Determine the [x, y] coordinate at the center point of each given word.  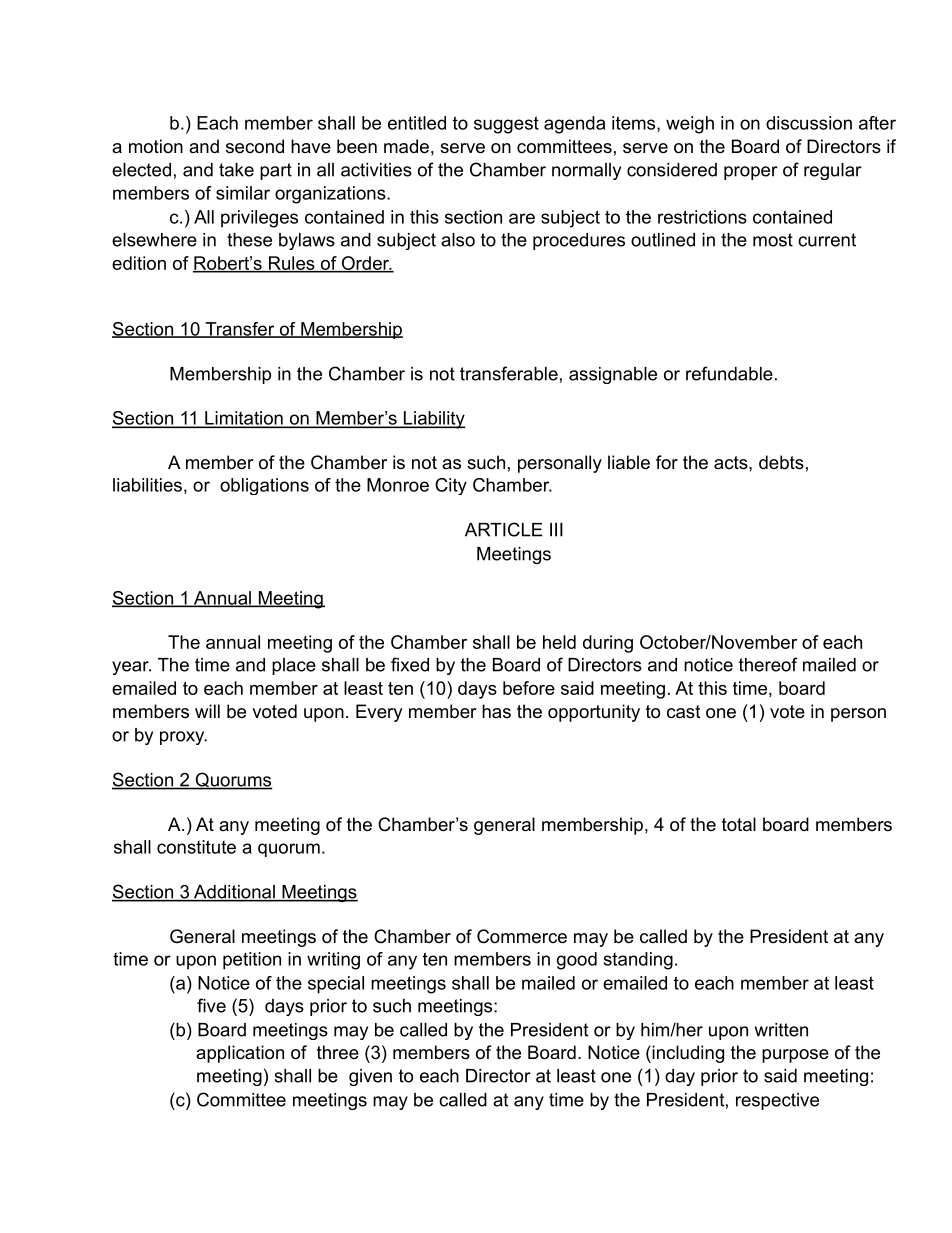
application [240, 1054]
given [370, 1077]
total [739, 824]
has [496, 711]
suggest [506, 125]
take [236, 170]
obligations [264, 486]
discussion [809, 123]
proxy [183, 738]
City [451, 486]
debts [781, 462]
